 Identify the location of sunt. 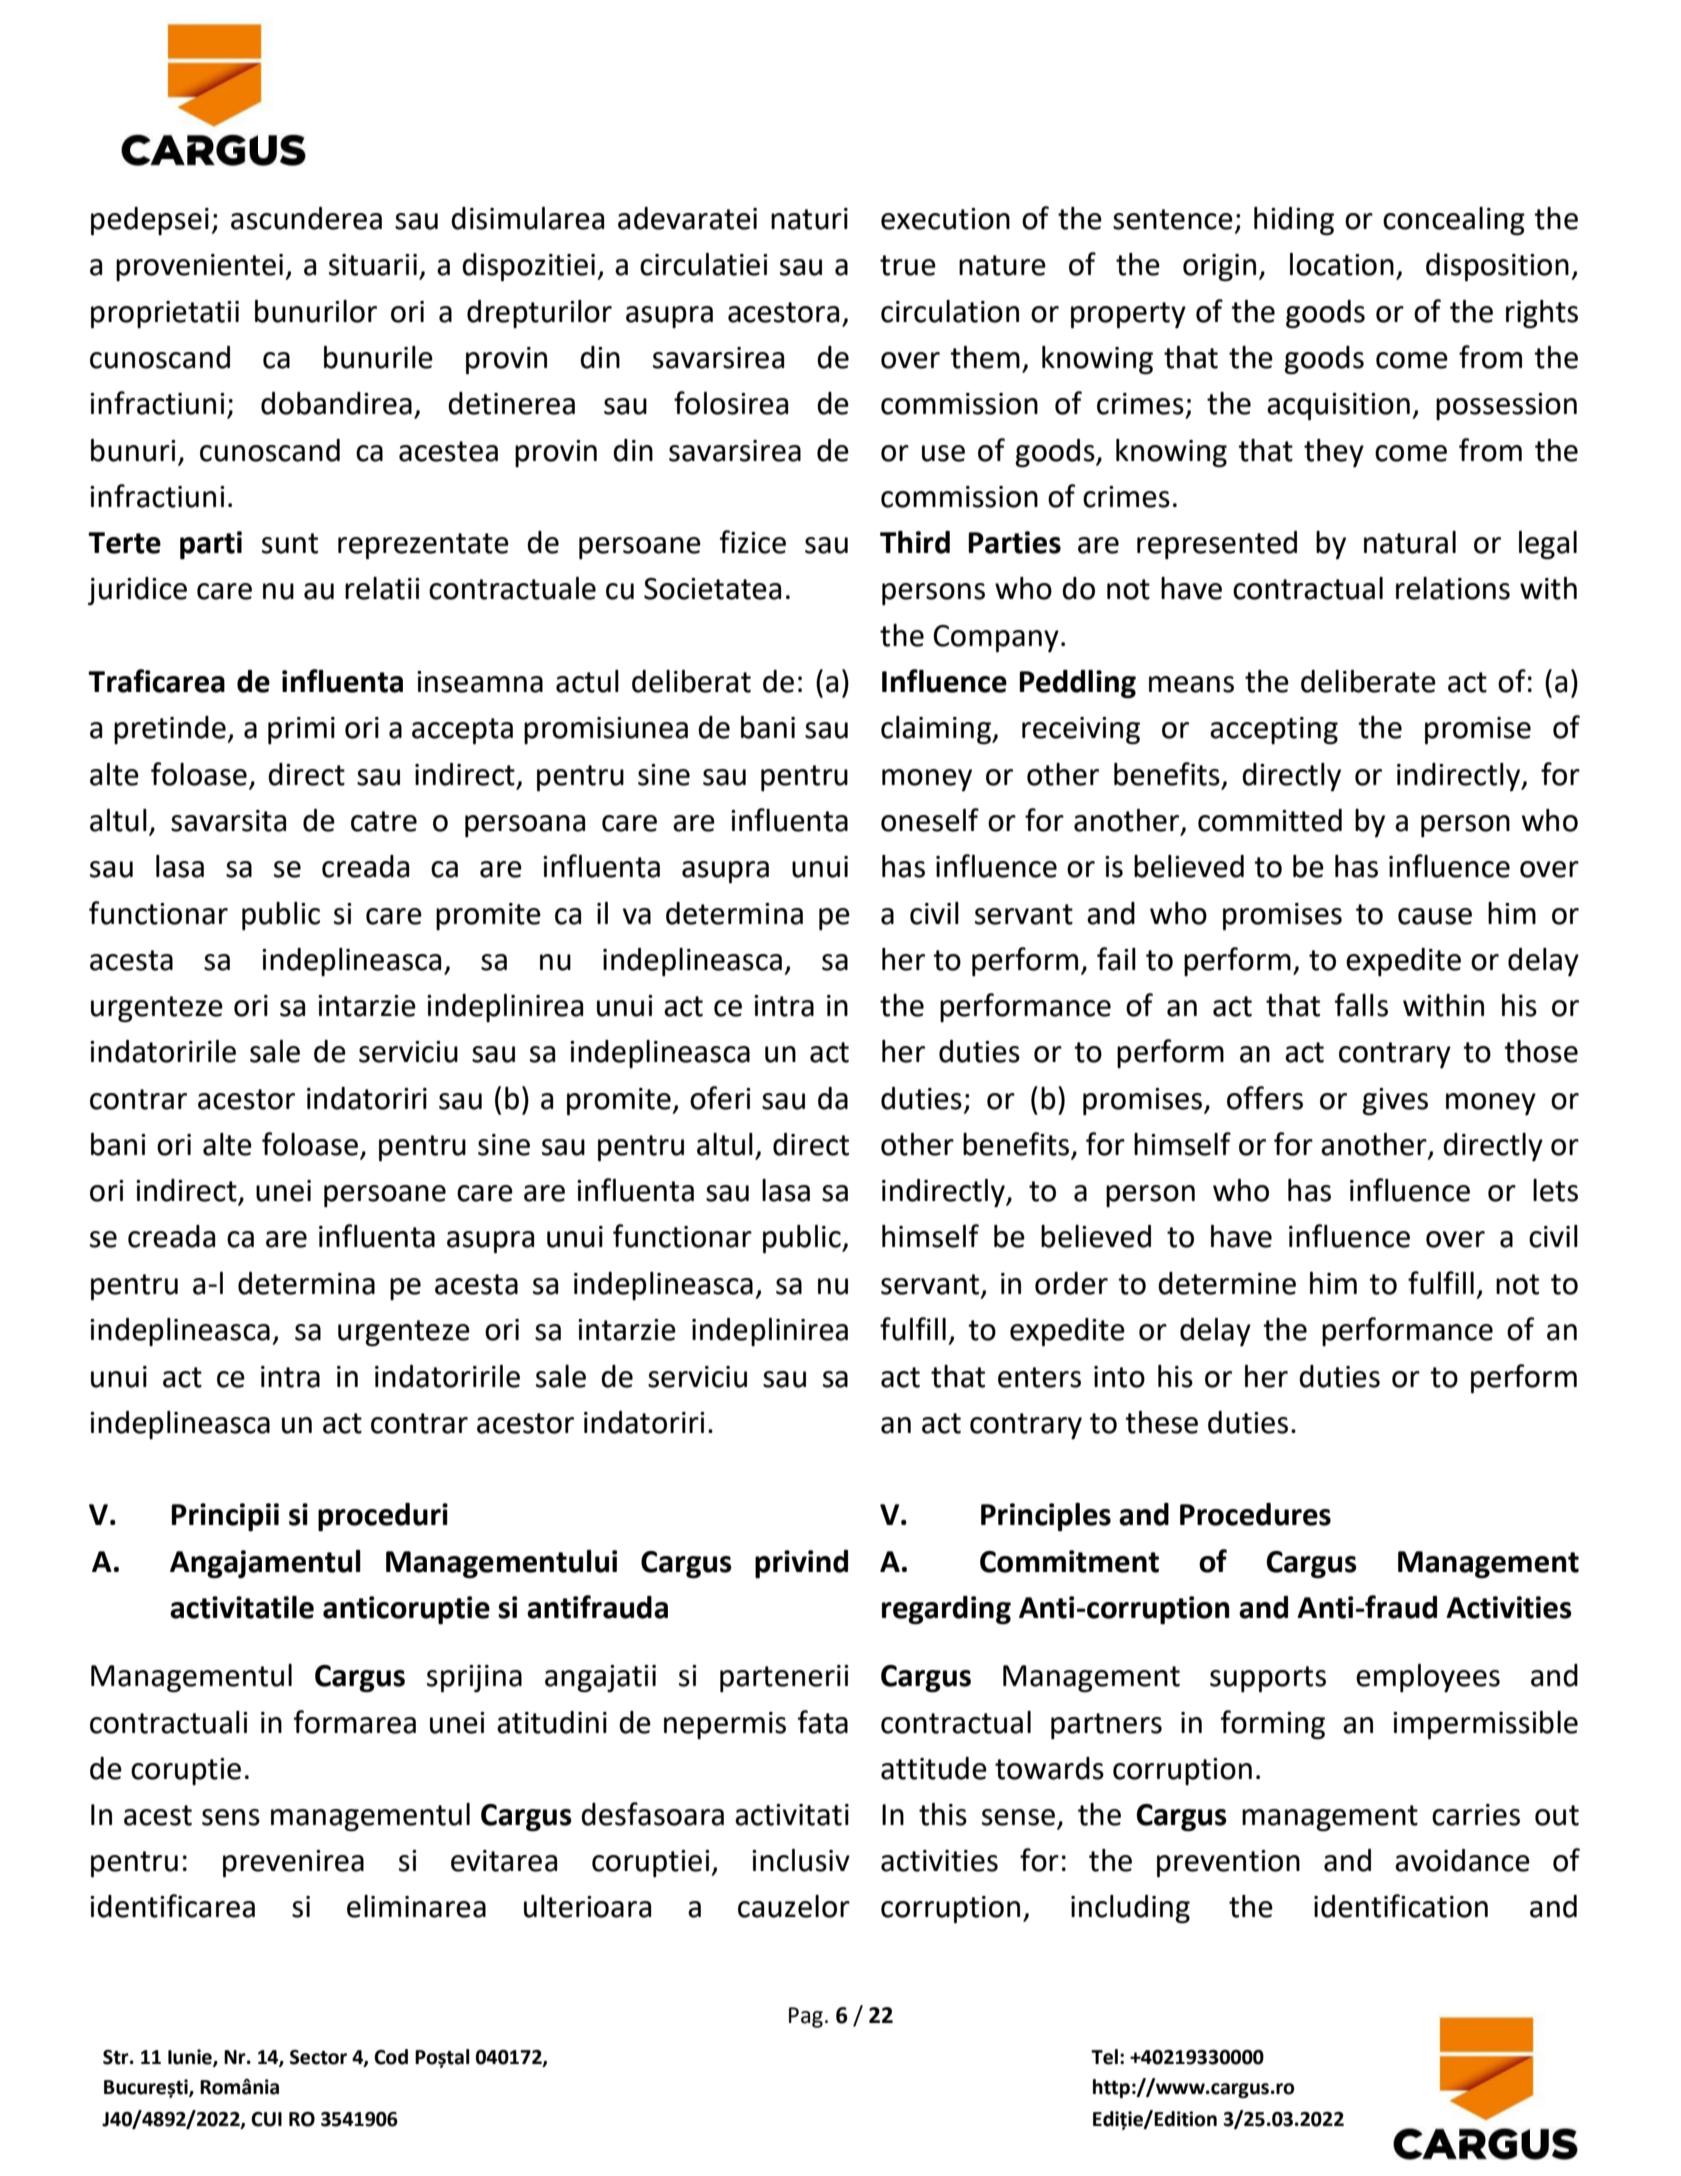
(290, 543).
